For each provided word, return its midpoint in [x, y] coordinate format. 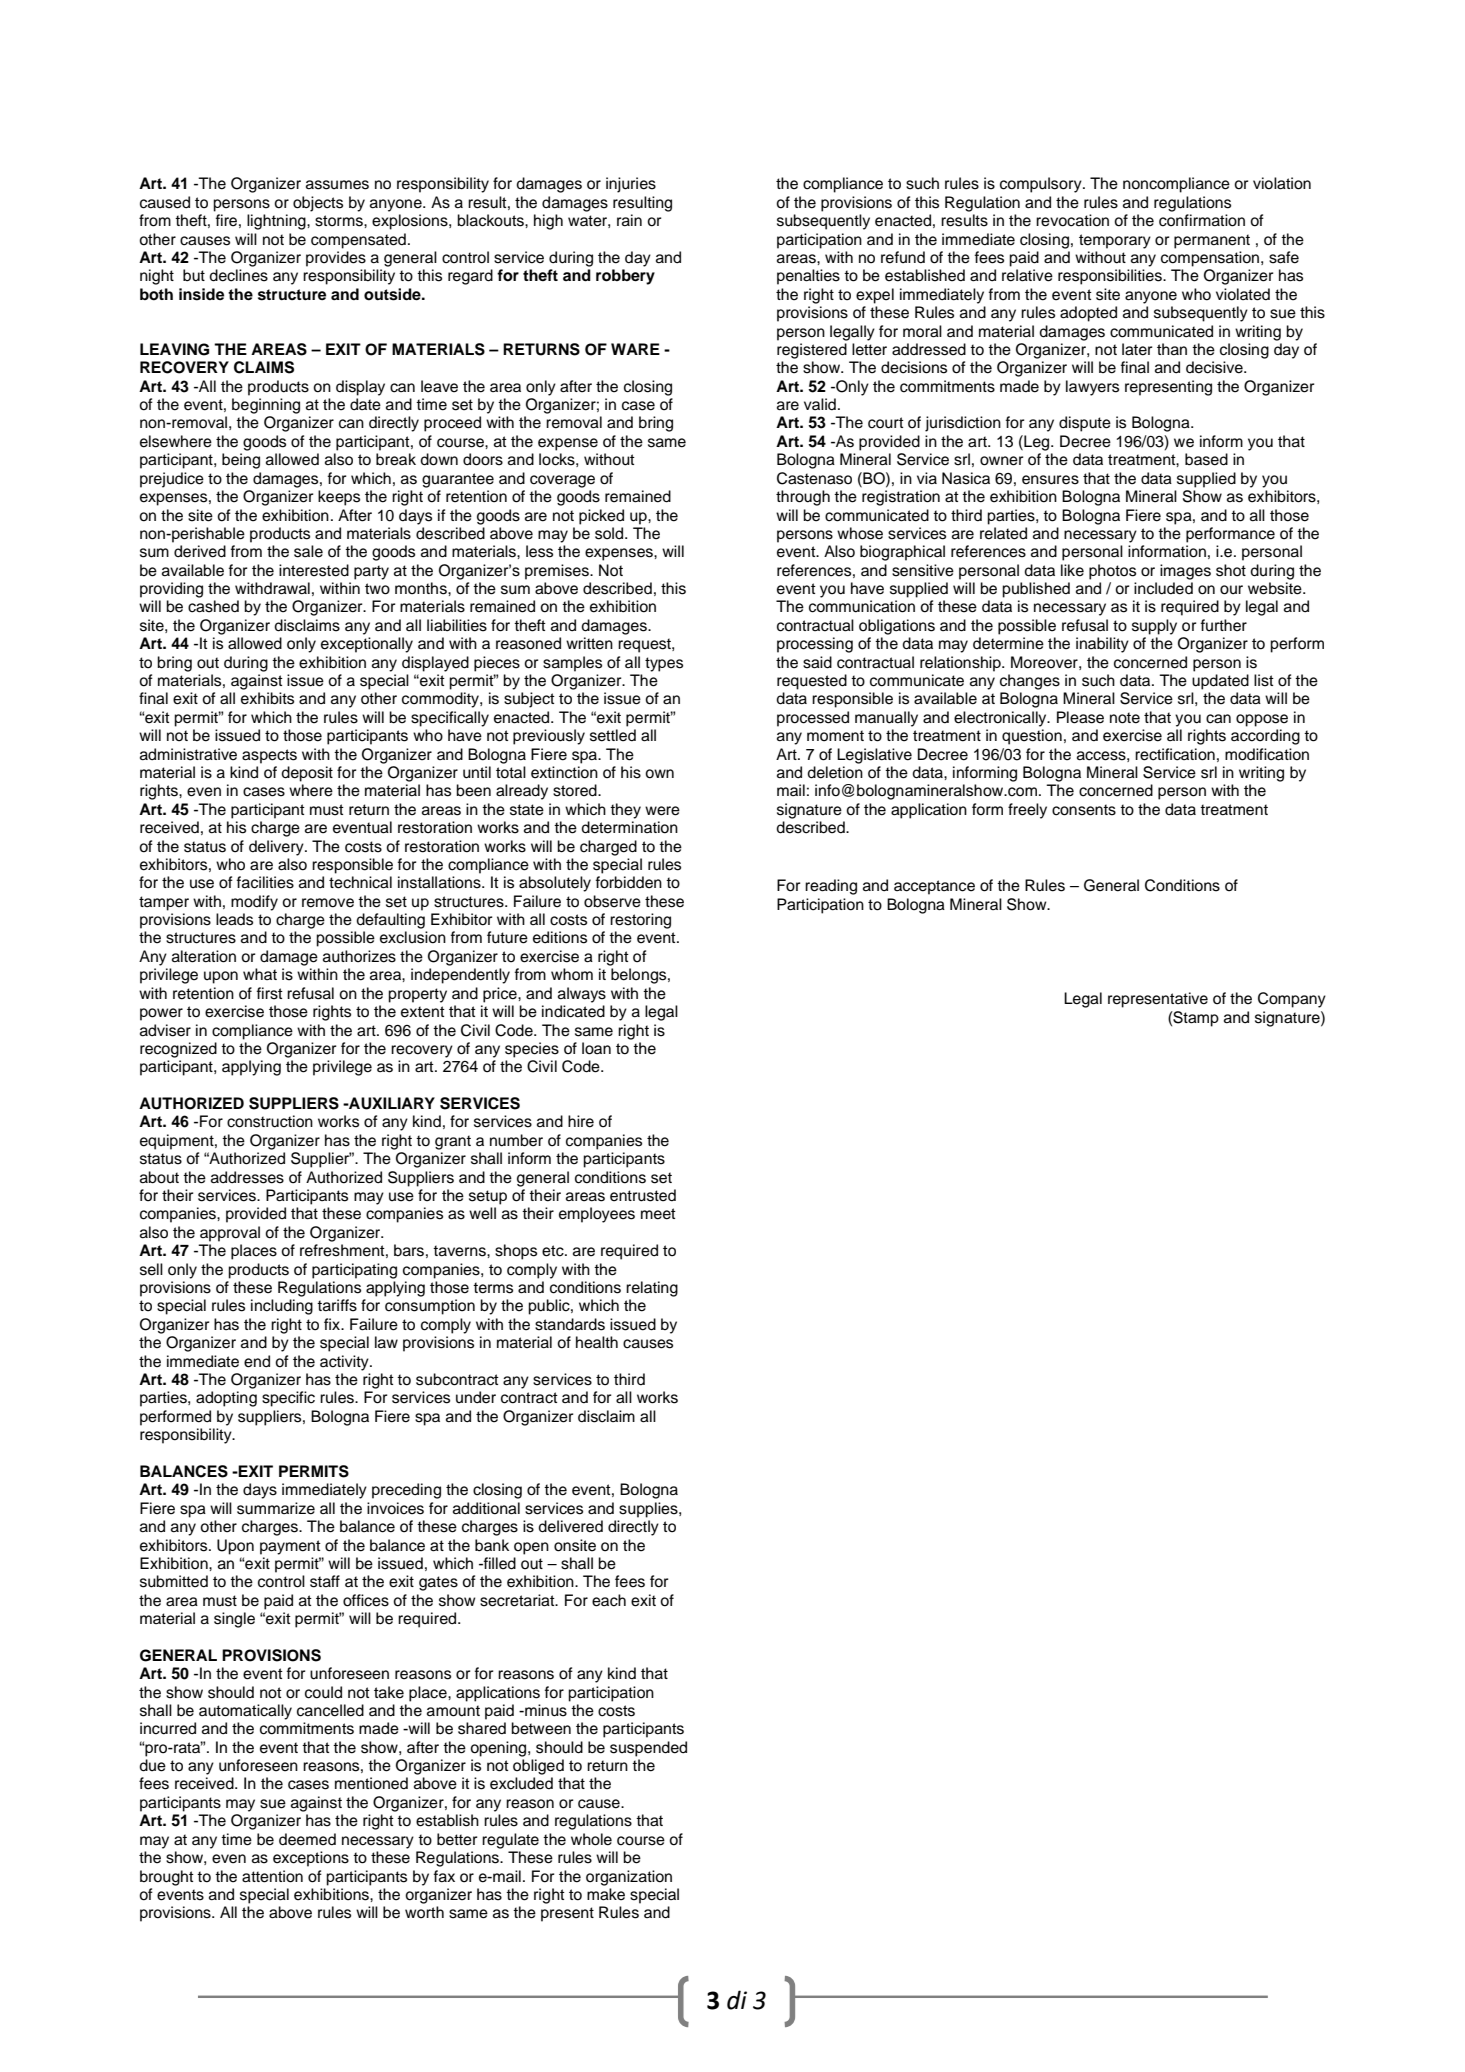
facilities [265, 882]
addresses [247, 1177]
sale [308, 551]
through [803, 498]
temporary [1115, 241]
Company [1292, 1000]
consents [1084, 810]
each [609, 1600]
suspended [648, 1749]
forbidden [629, 882]
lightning [277, 222]
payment [290, 1547]
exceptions [311, 1859]
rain [629, 220]
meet [658, 1214]
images [1185, 572]
